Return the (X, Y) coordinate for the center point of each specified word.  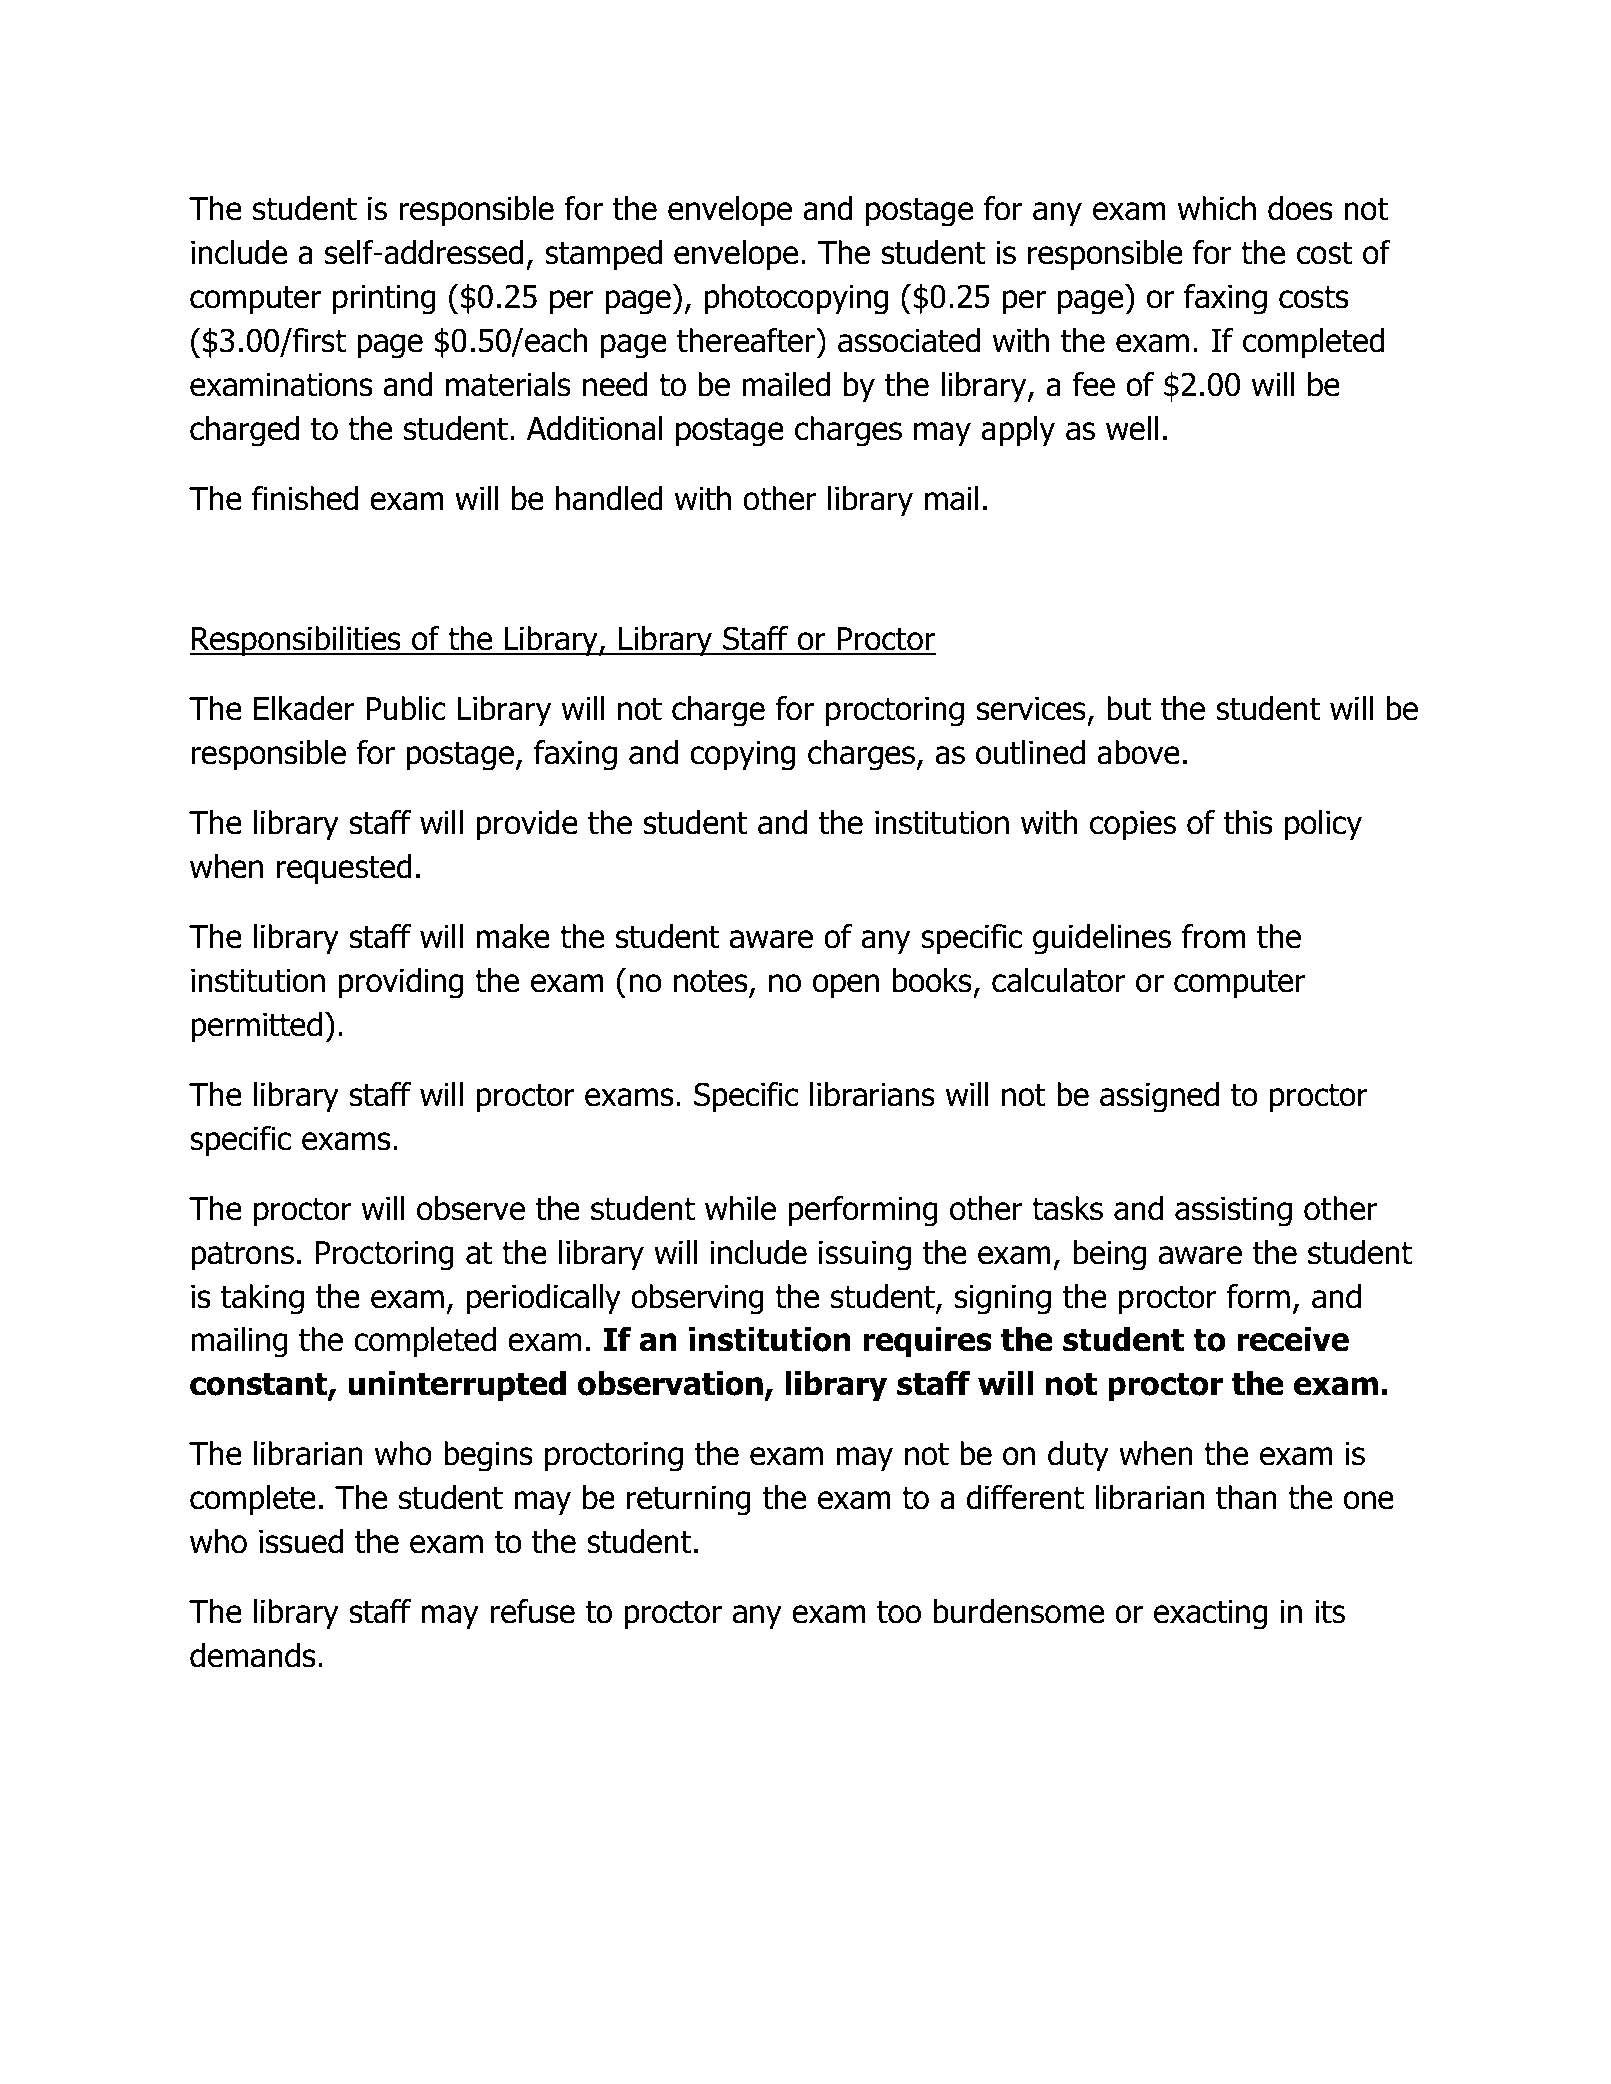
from (1214, 936)
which (1217, 208)
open (846, 986)
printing (384, 300)
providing (401, 983)
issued (301, 1541)
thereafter (747, 340)
